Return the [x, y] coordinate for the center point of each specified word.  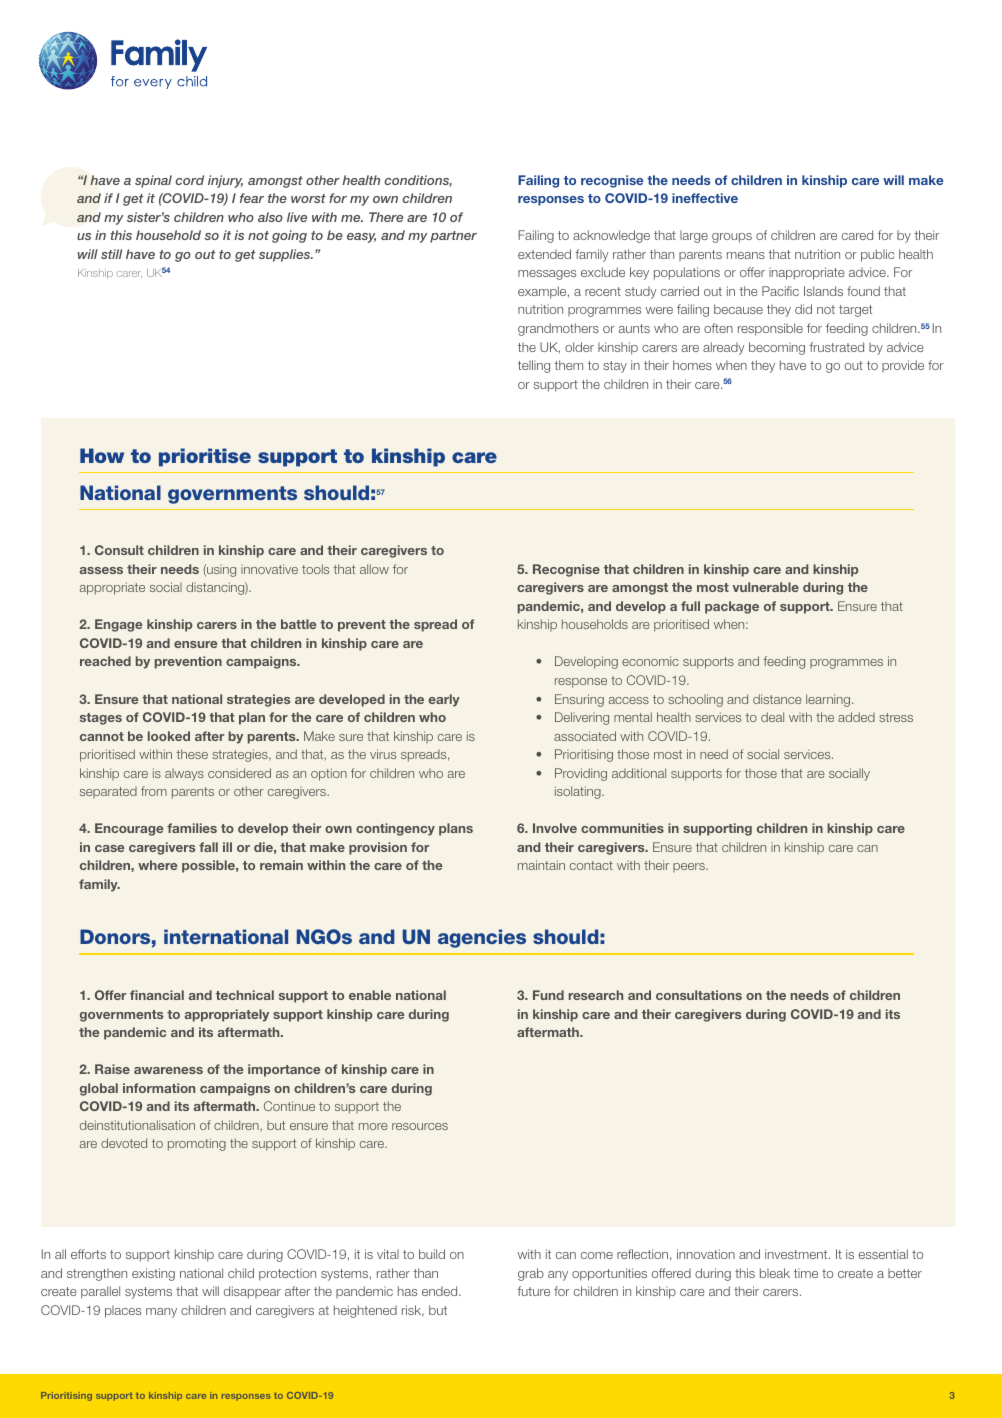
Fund [548, 995]
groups [732, 238]
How [102, 455]
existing [153, 1274]
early [444, 700]
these [192, 754]
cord [189, 180]
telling [534, 366]
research [596, 995]
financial [157, 995]
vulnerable [766, 587]
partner [453, 237]
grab [531, 1274]
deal [772, 717]
